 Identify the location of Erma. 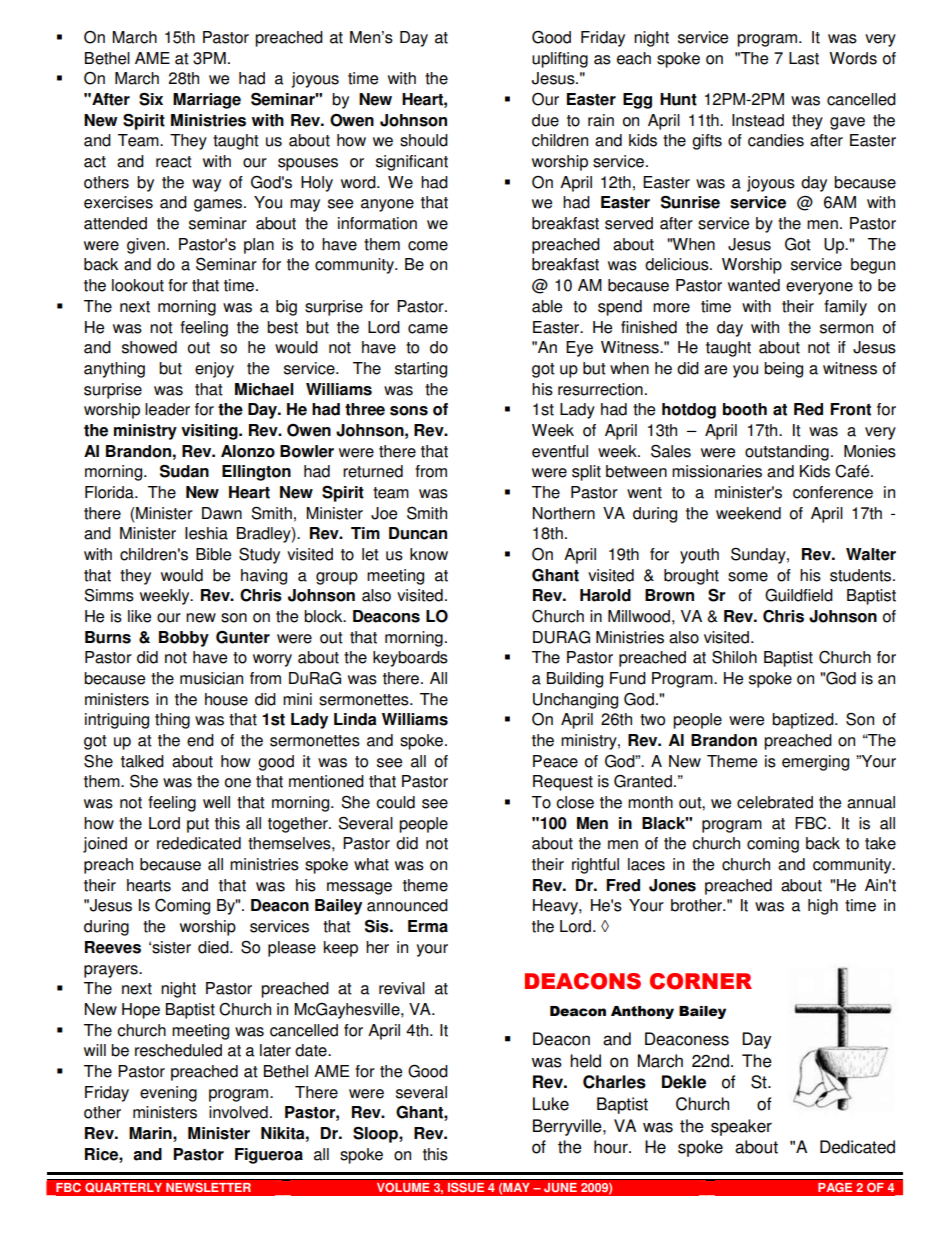
(428, 926).
